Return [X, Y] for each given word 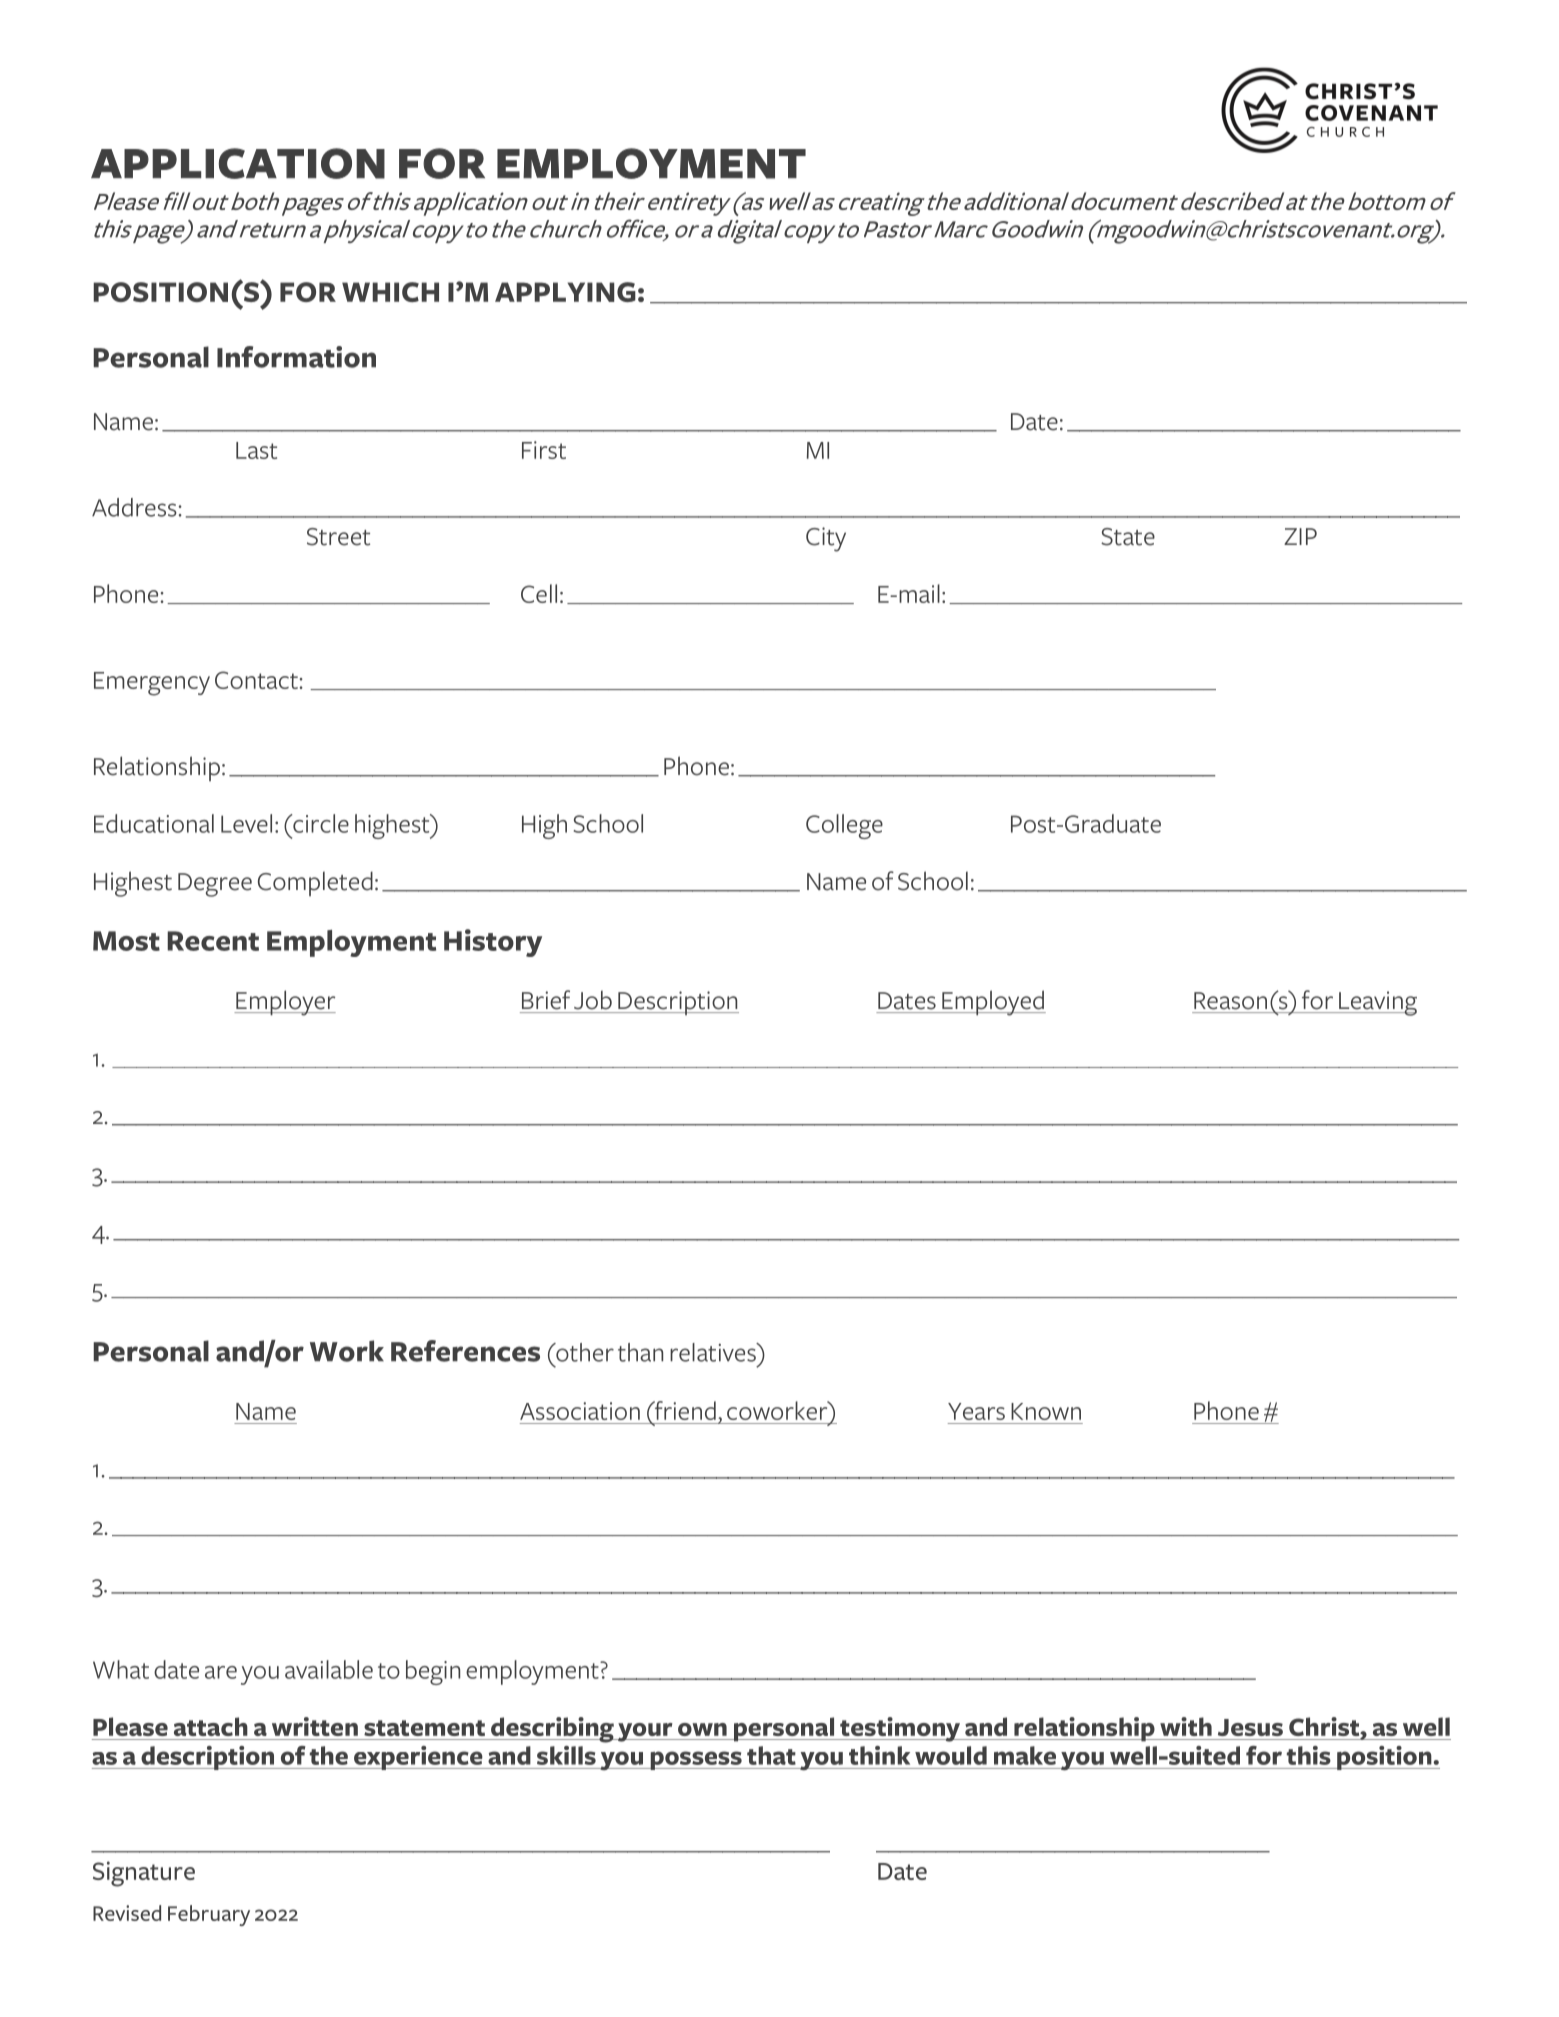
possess [696, 1760]
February [209, 1915]
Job [593, 1000]
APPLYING [565, 292]
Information [296, 357]
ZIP [1300, 536]
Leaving [1377, 1003]
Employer [285, 1003]
